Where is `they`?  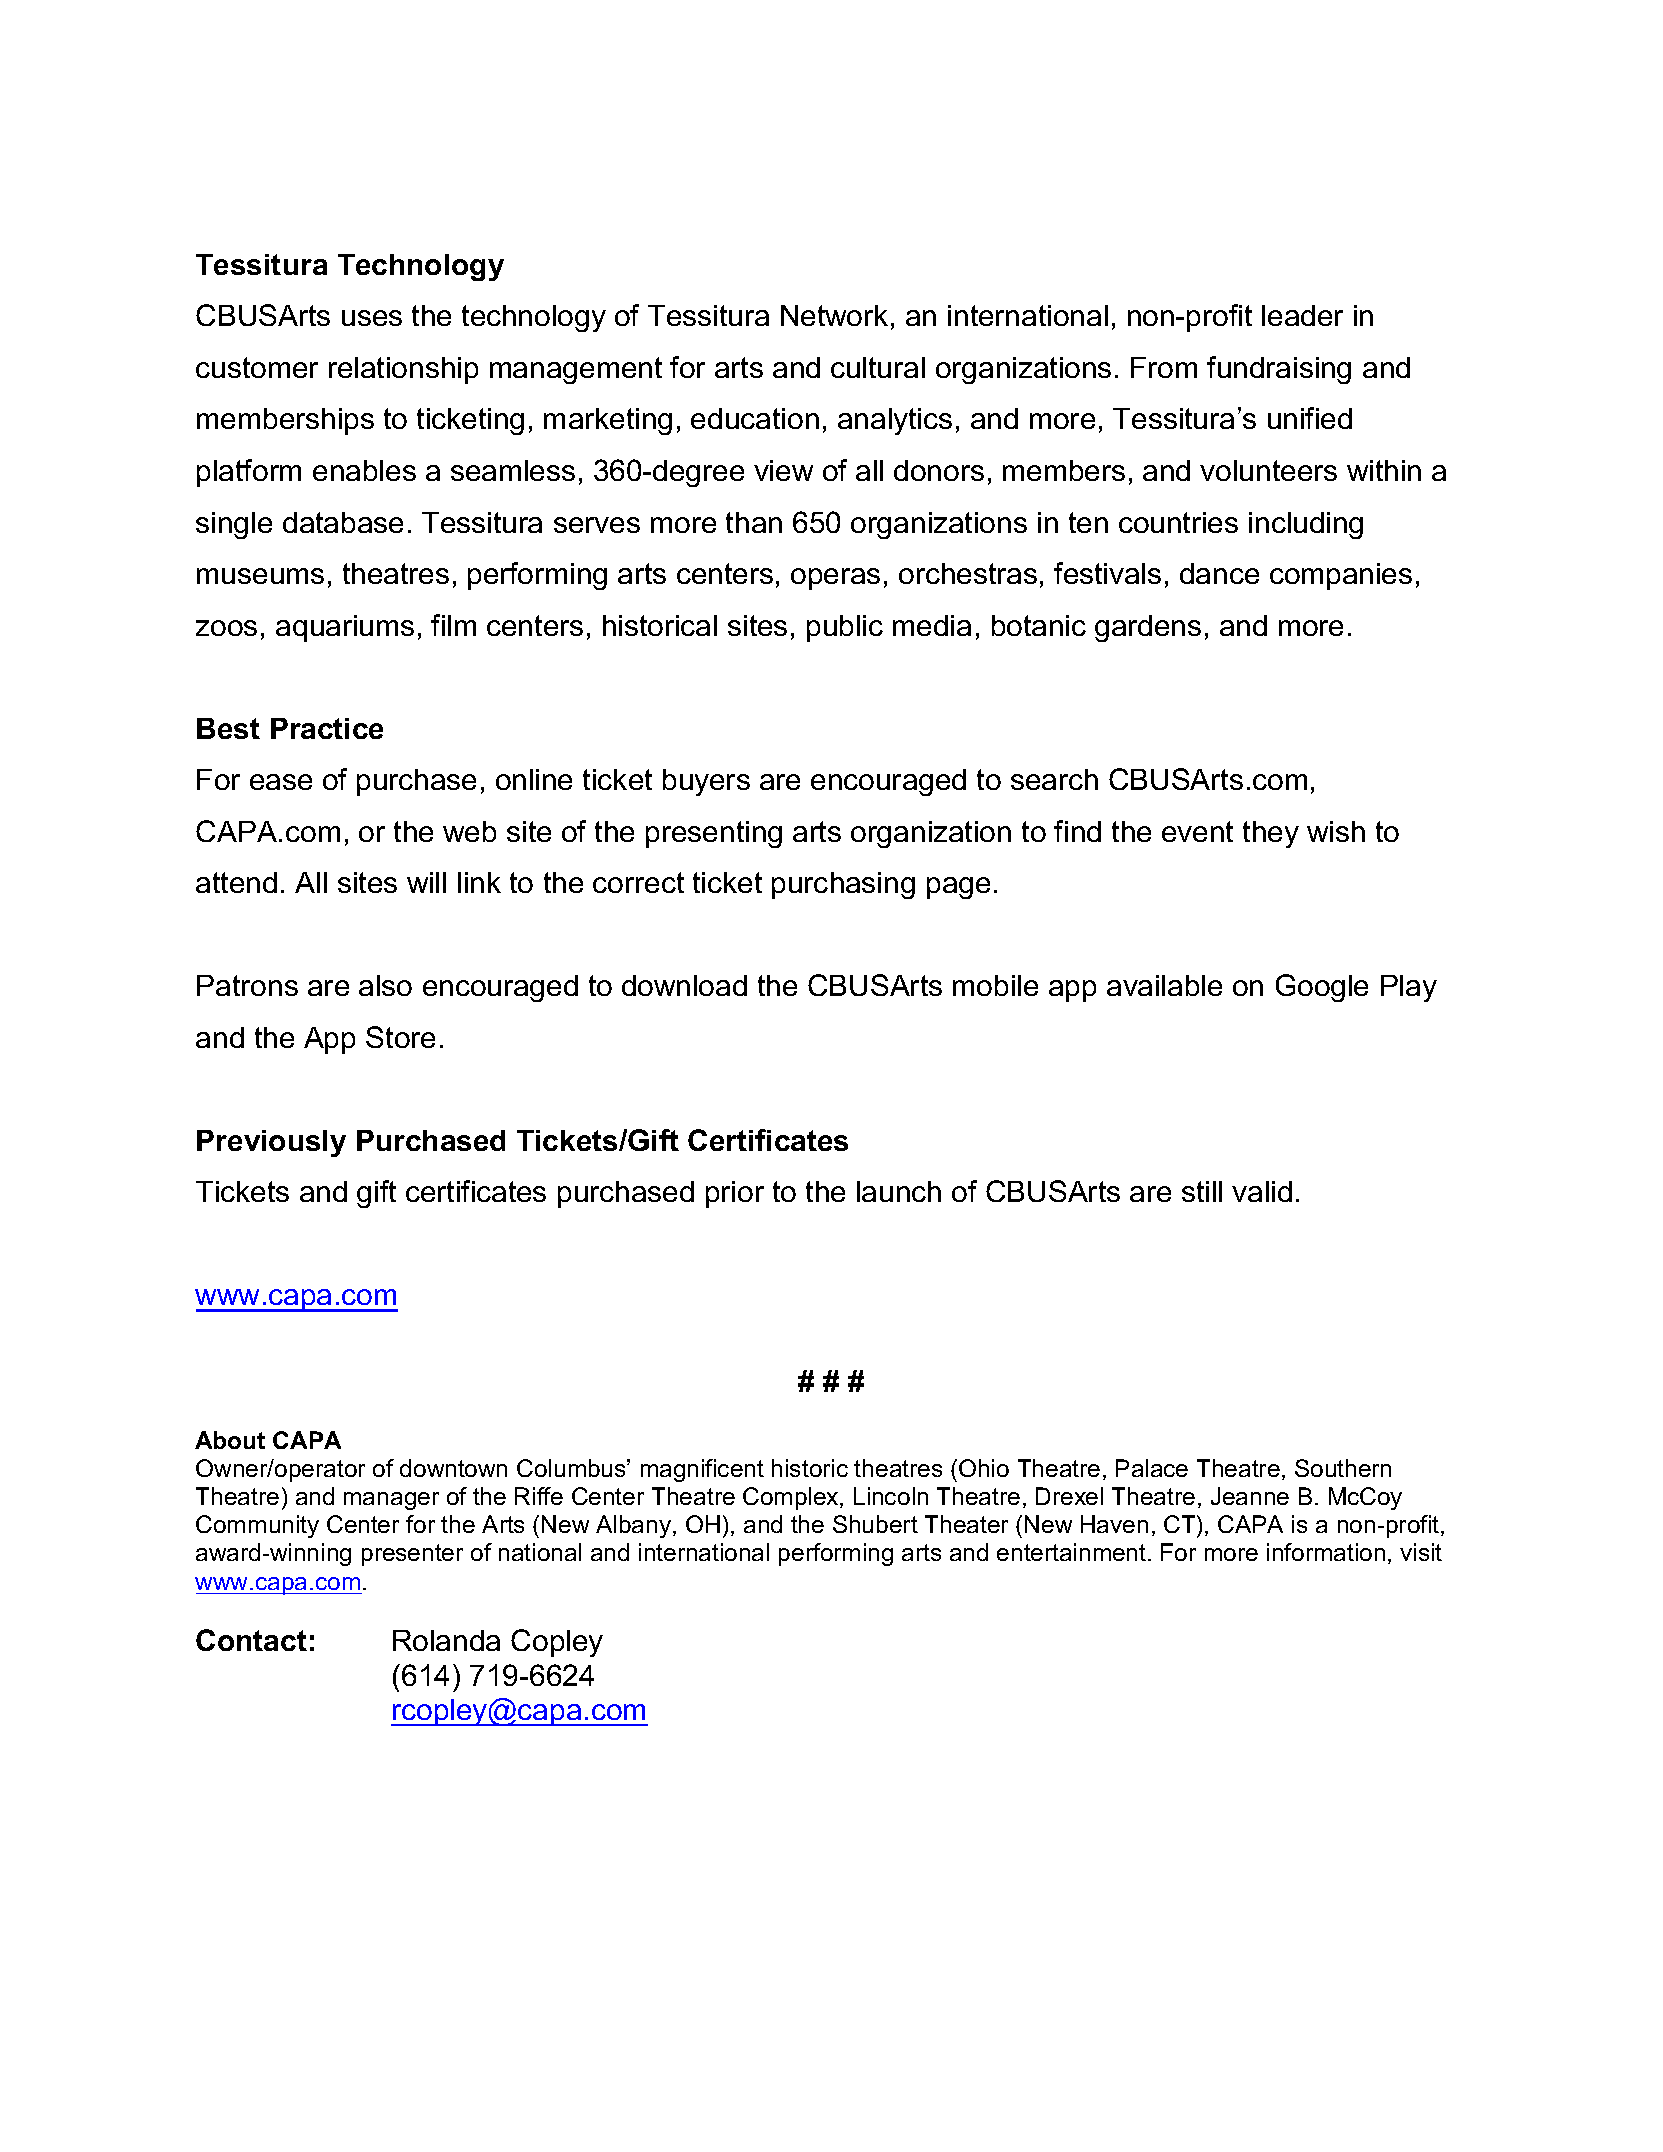 they is located at coordinates (1271, 834).
